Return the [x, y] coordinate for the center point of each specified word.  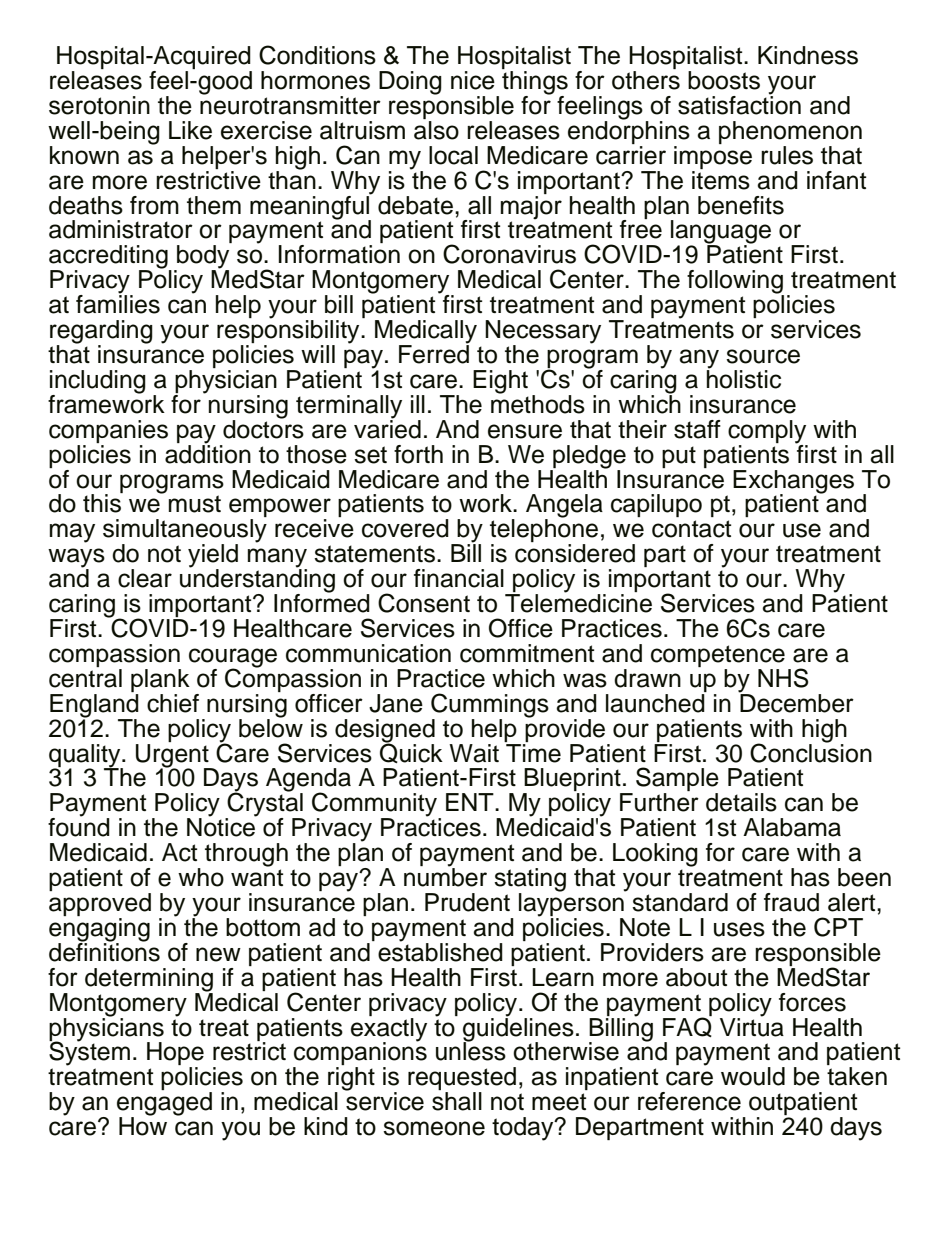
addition [208, 453]
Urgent [173, 755]
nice [473, 80]
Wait [474, 753]
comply [767, 432]
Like [190, 130]
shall [457, 1101]
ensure [525, 431]
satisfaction [739, 104]
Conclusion [811, 752]
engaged [164, 1105]
